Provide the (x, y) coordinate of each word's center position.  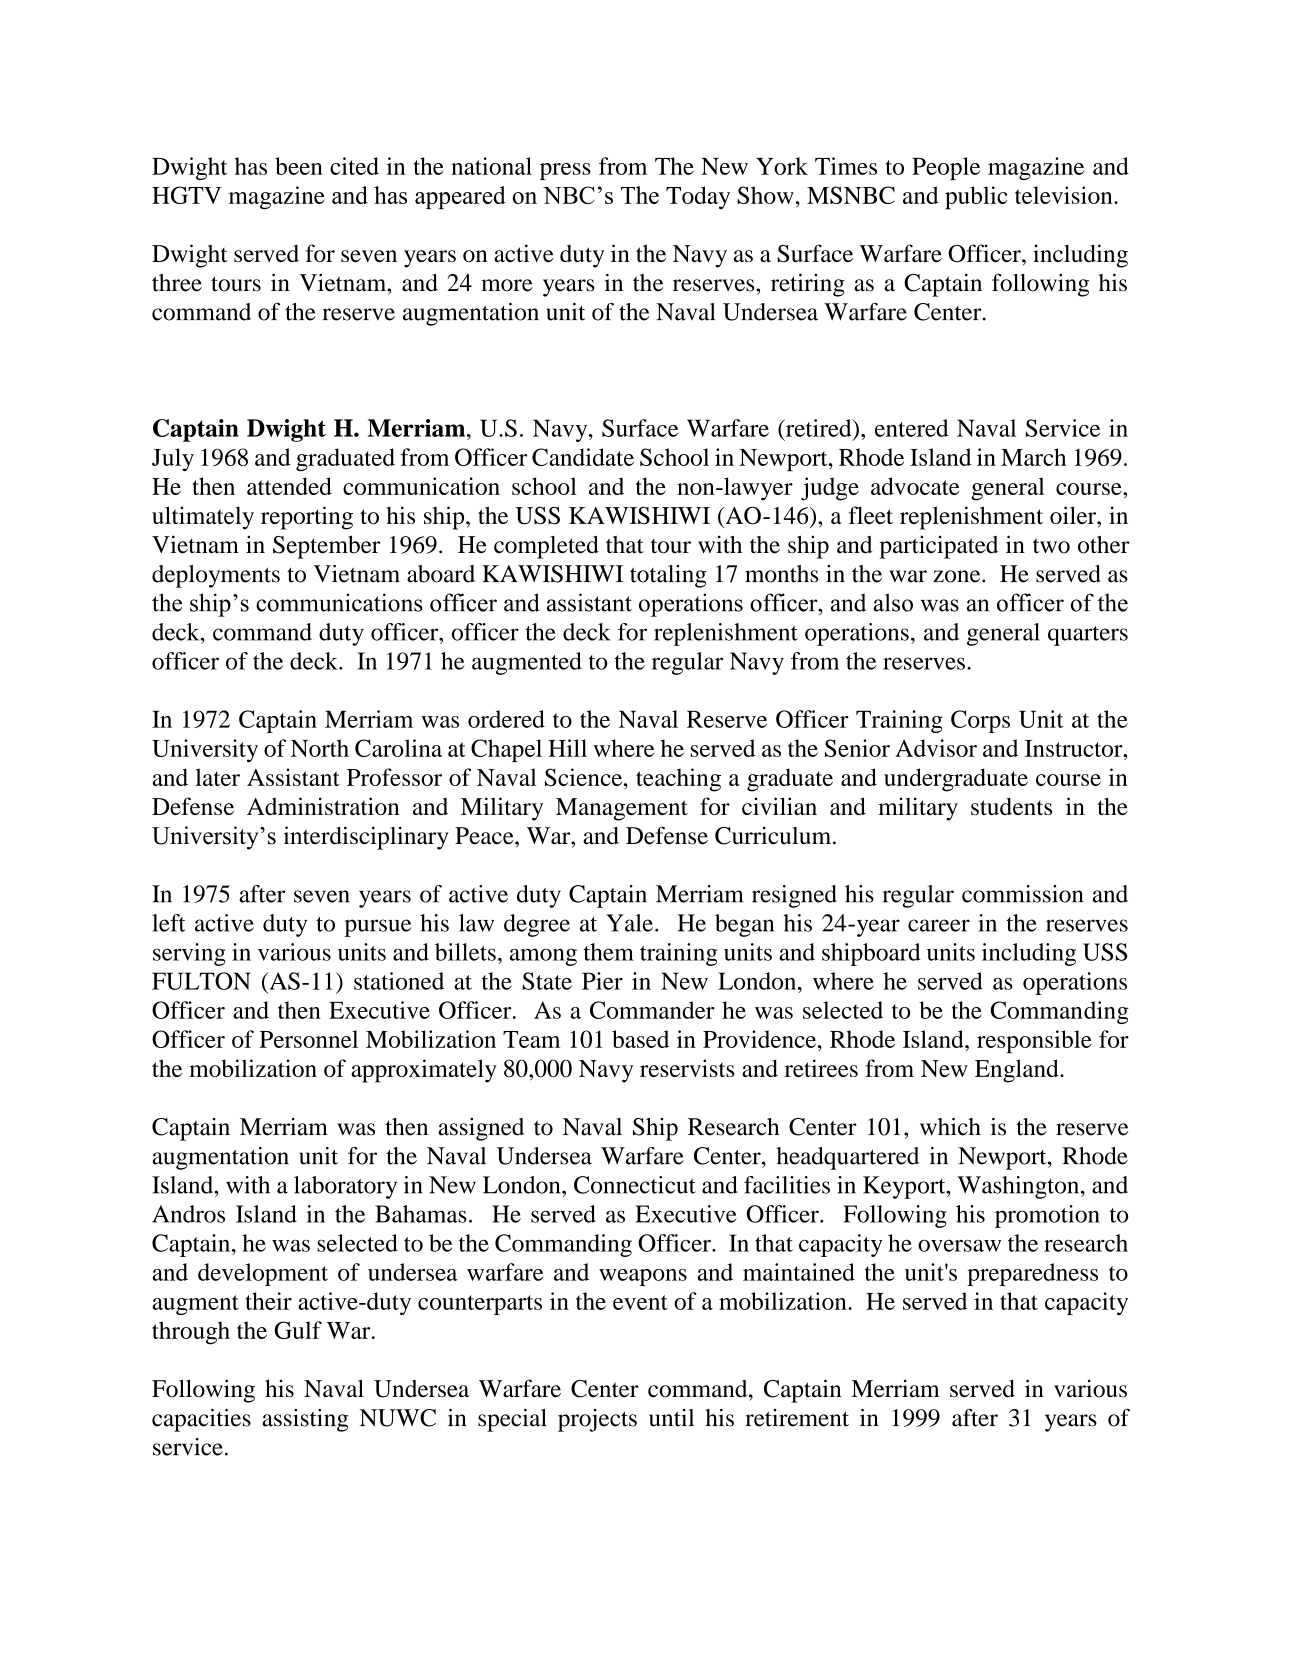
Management (622, 809)
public (976, 198)
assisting (305, 1420)
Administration (323, 806)
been (299, 166)
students (1011, 806)
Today (698, 198)
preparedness (1032, 1274)
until (671, 1418)
